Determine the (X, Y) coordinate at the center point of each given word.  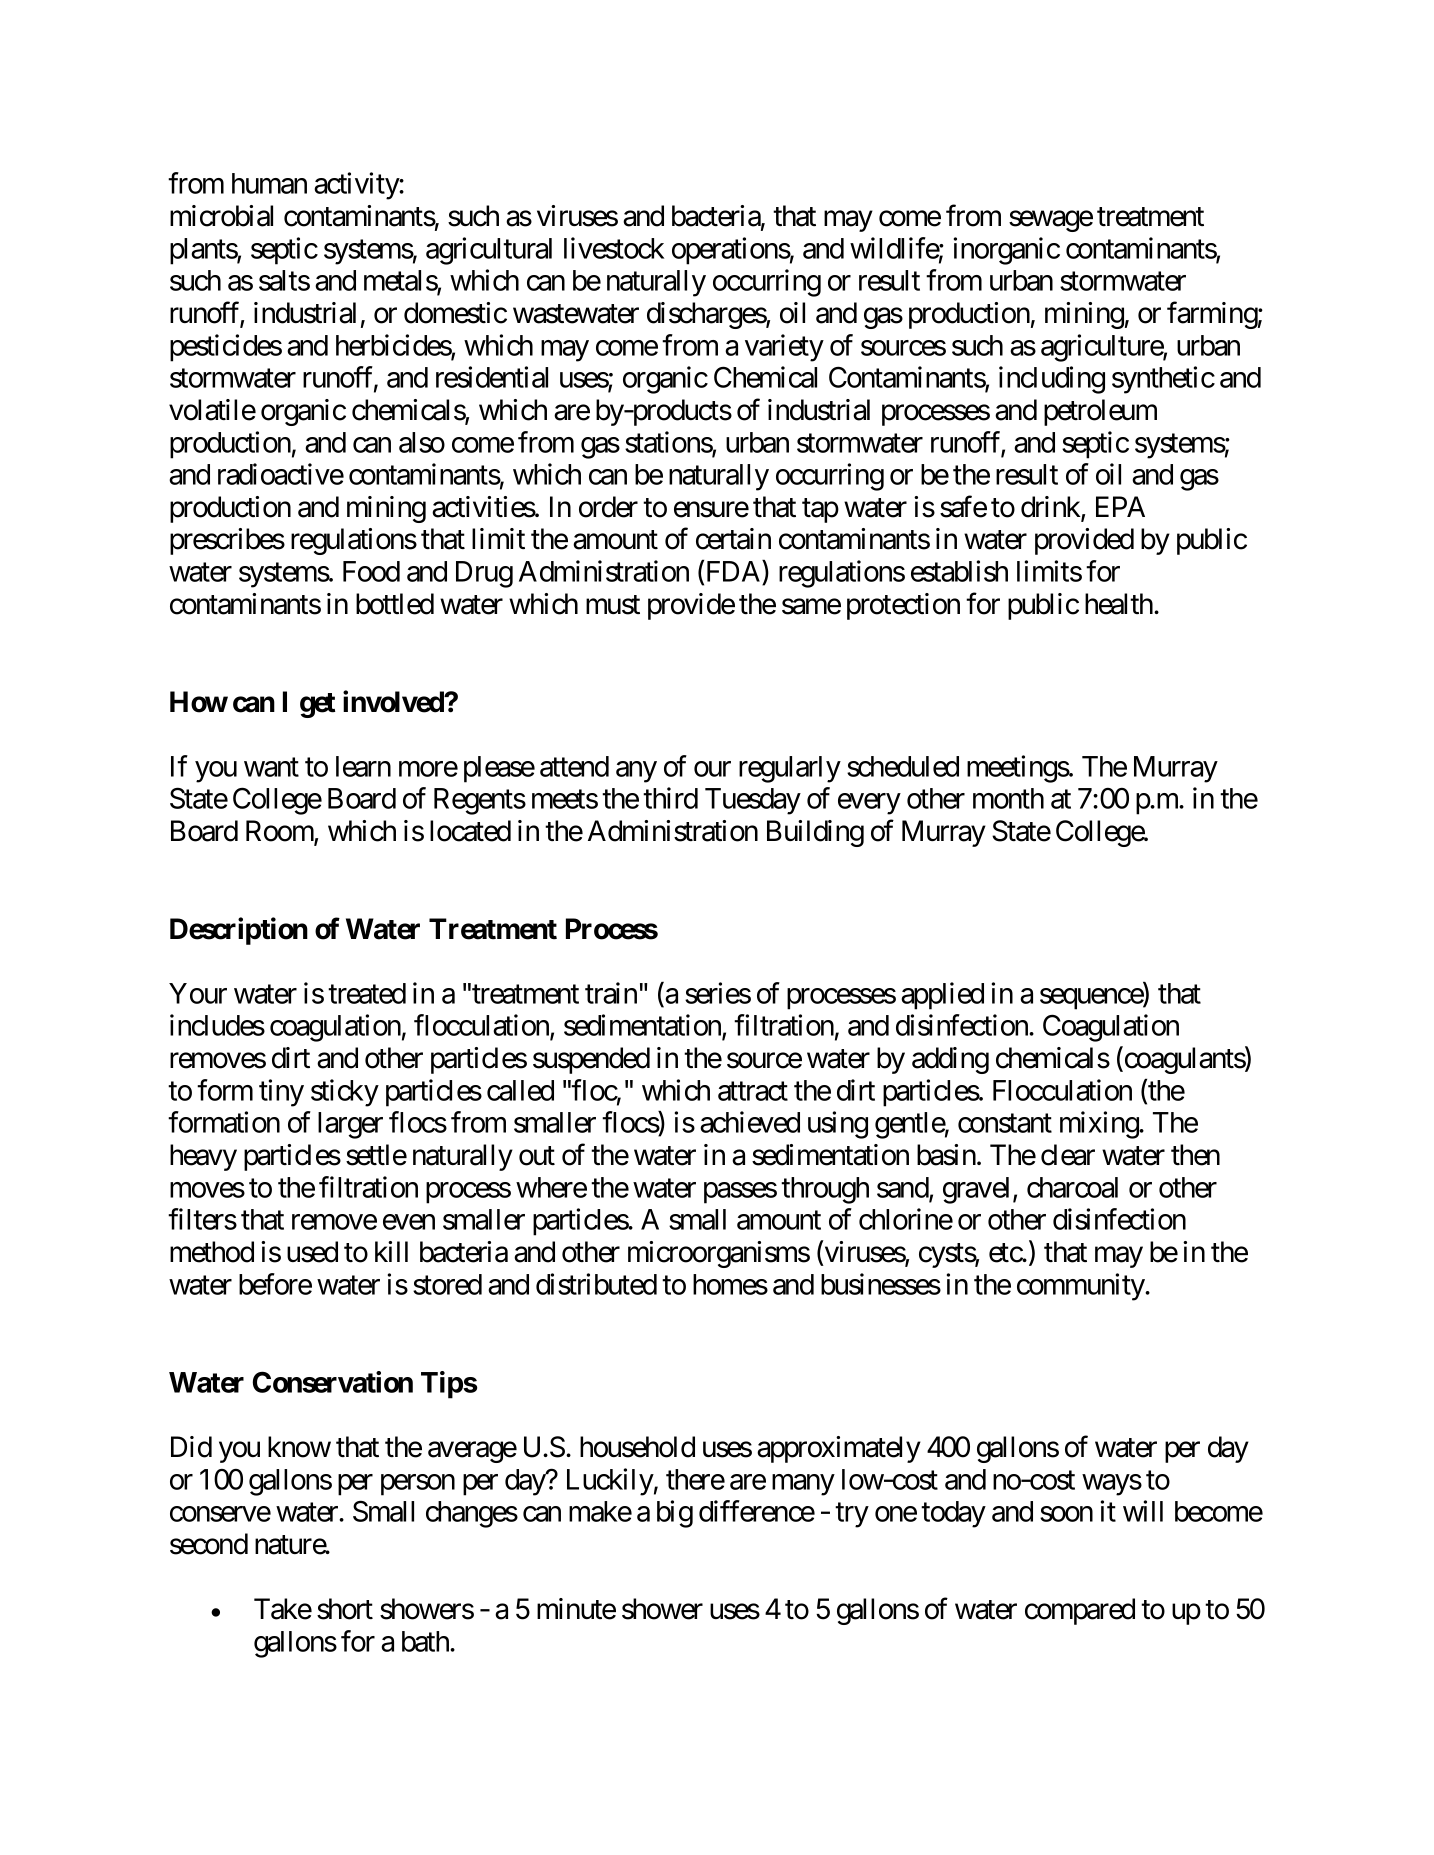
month (1008, 798)
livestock (614, 248)
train (611, 993)
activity (357, 186)
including (1052, 380)
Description (239, 931)
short (345, 1609)
